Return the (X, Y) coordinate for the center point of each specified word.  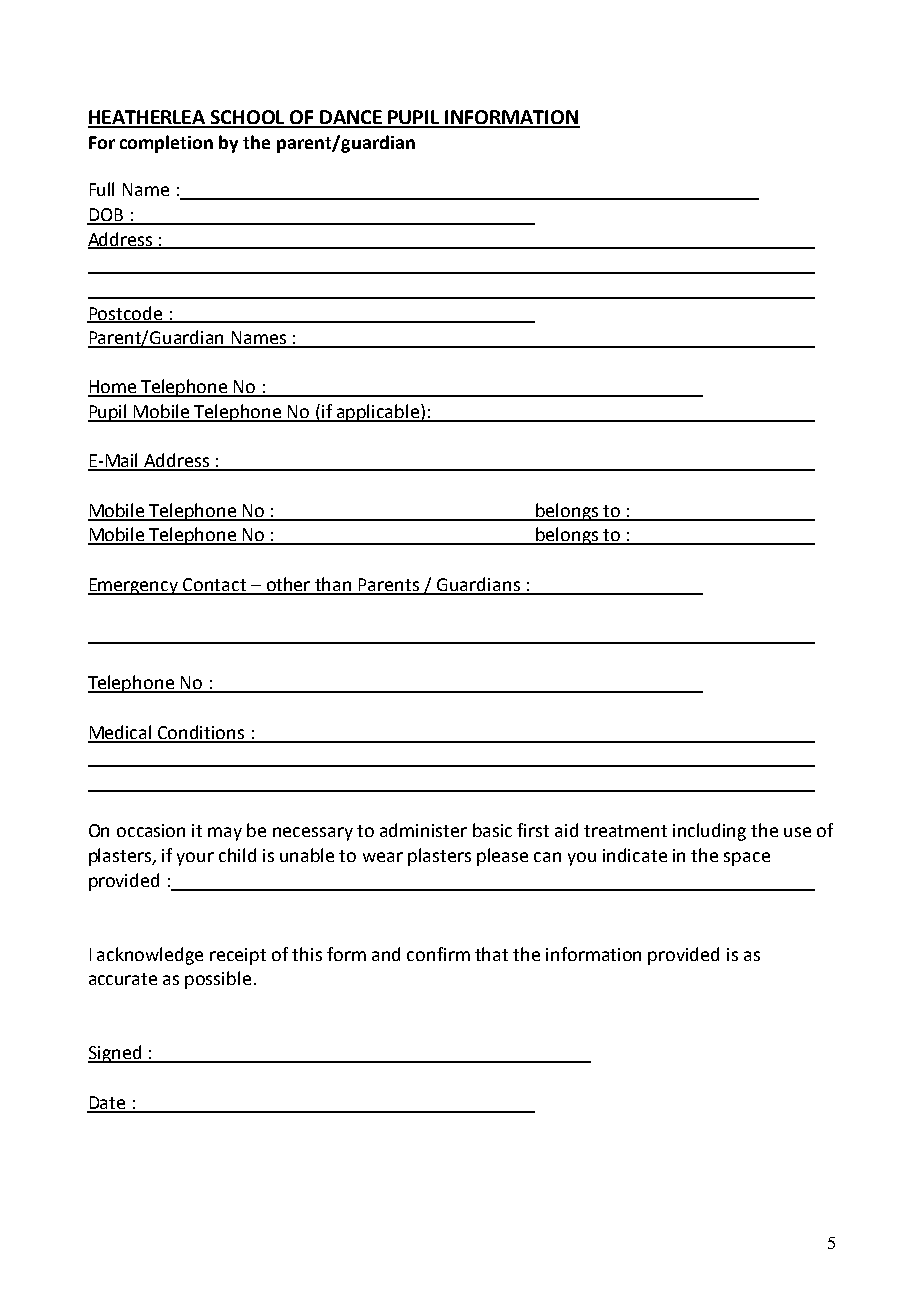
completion (166, 144)
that (491, 954)
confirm (438, 954)
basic (492, 830)
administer (423, 830)
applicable (378, 413)
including (709, 832)
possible (218, 980)
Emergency (134, 586)
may (225, 834)
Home (113, 388)
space (747, 859)
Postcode (126, 314)
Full (102, 189)
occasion (151, 830)
